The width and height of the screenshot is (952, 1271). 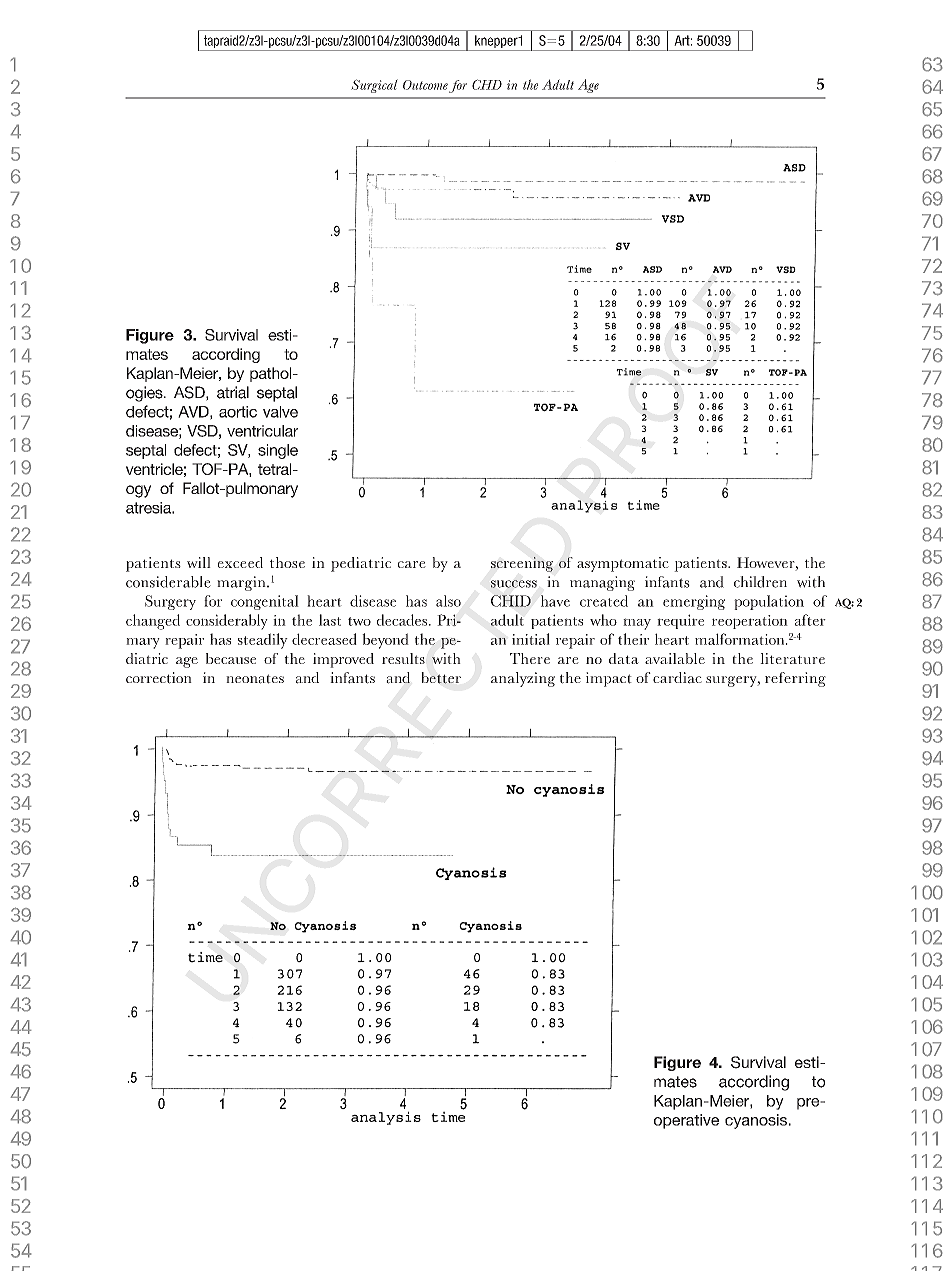 I want to click on Outcome, so click(x=426, y=86).
